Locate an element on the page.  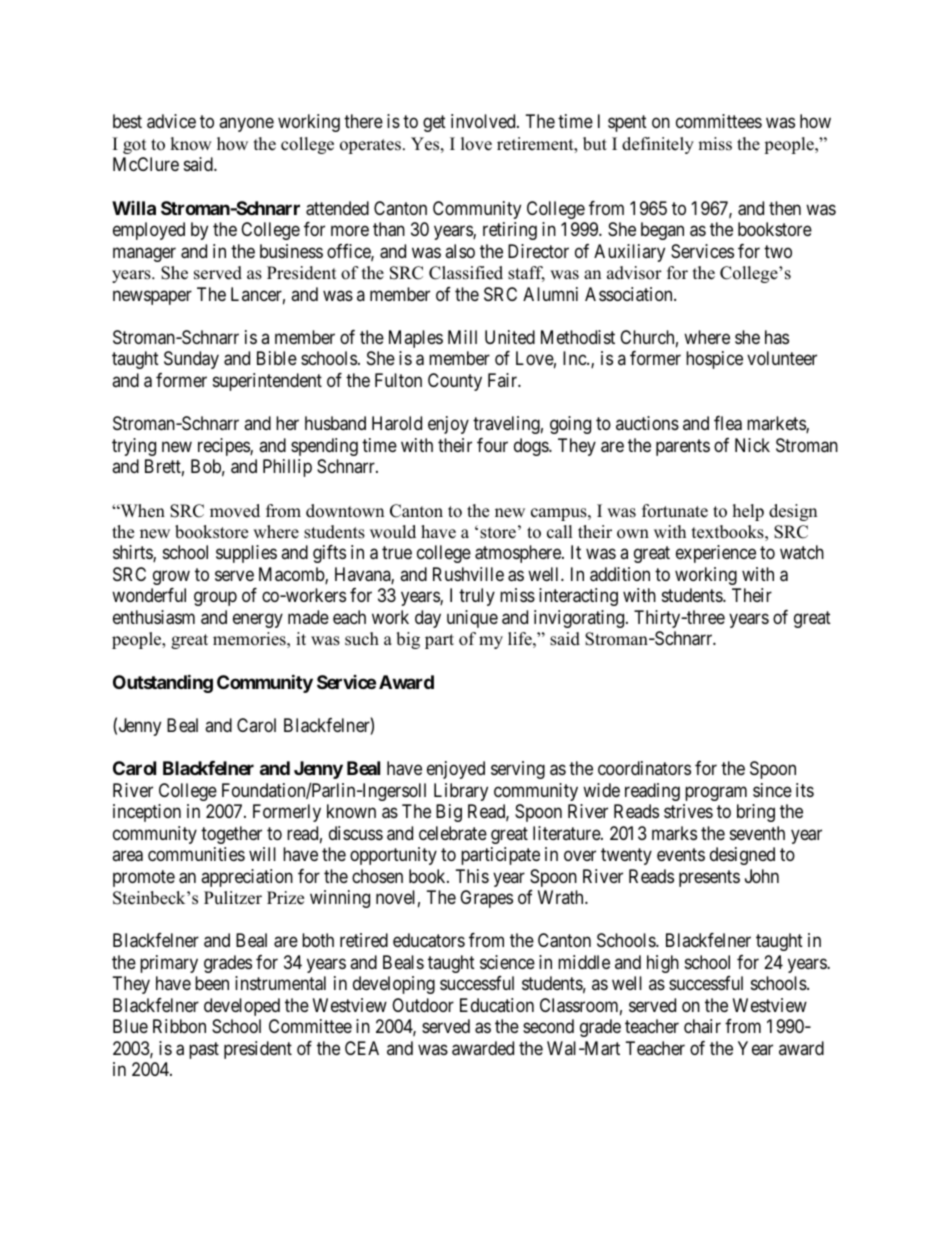
involved is located at coordinates (484, 121).
